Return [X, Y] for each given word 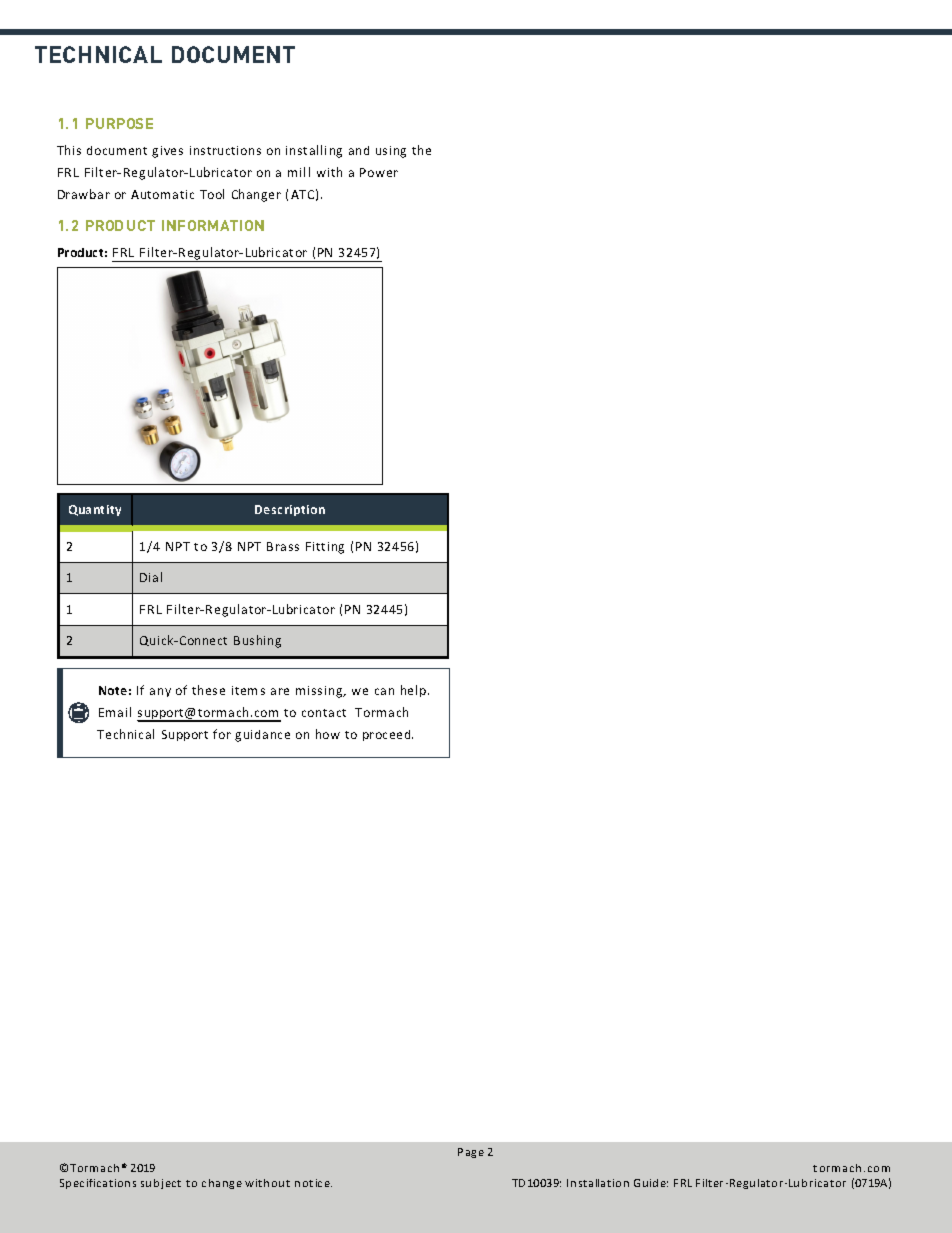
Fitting [325, 548]
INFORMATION [213, 225]
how [328, 734]
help [415, 691]
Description [290, 510]
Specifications [98, 1184]
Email [115, 712]
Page [471, 1153]
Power [379, 172]
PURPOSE [119, 123]
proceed [388, 735]
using [391, 152]
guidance [262, 736]
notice [313, 1183]
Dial [151, 577]
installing [314, 151]
